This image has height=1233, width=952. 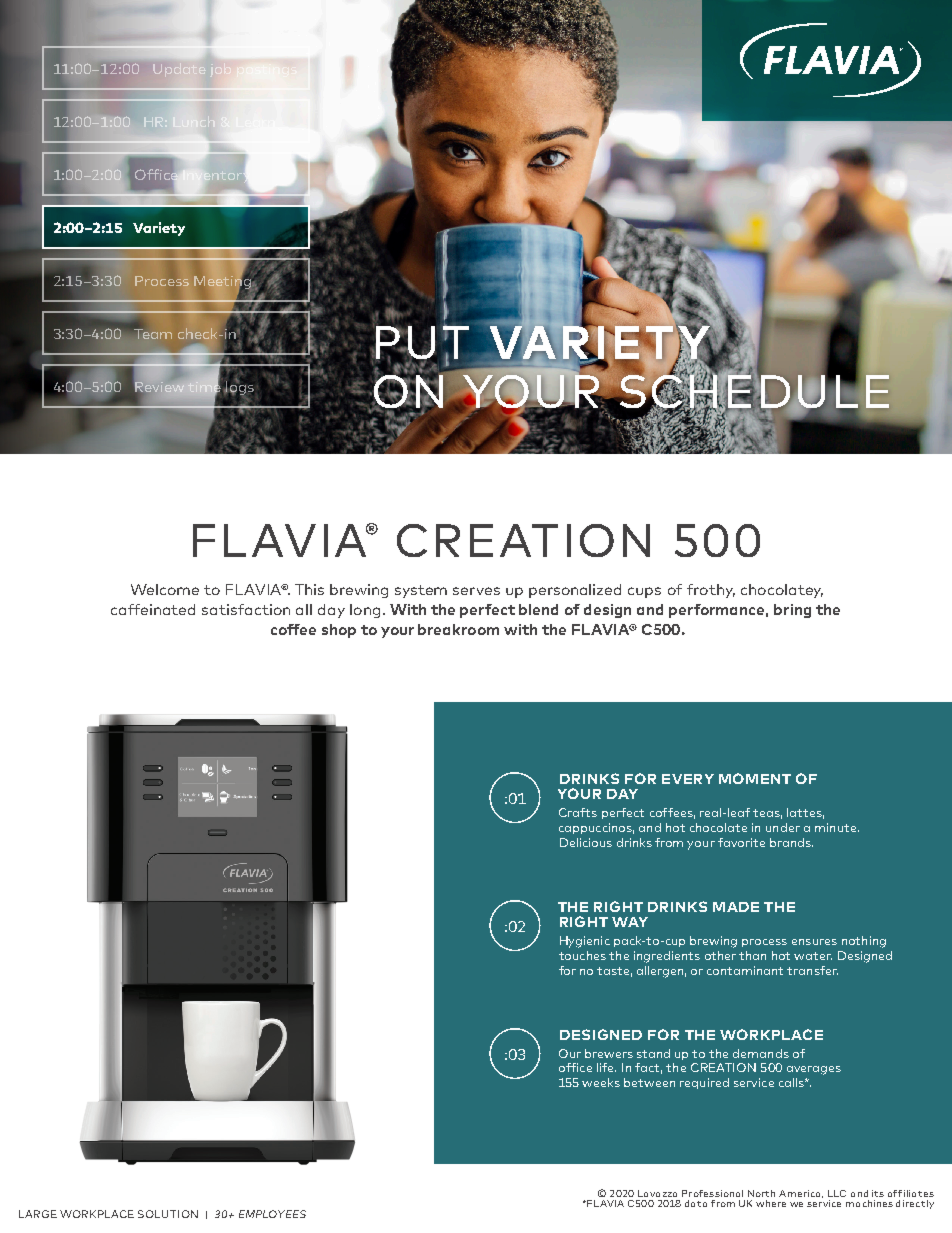 I want to click on EMPLOYEES, so click(x=272, y=1214).
